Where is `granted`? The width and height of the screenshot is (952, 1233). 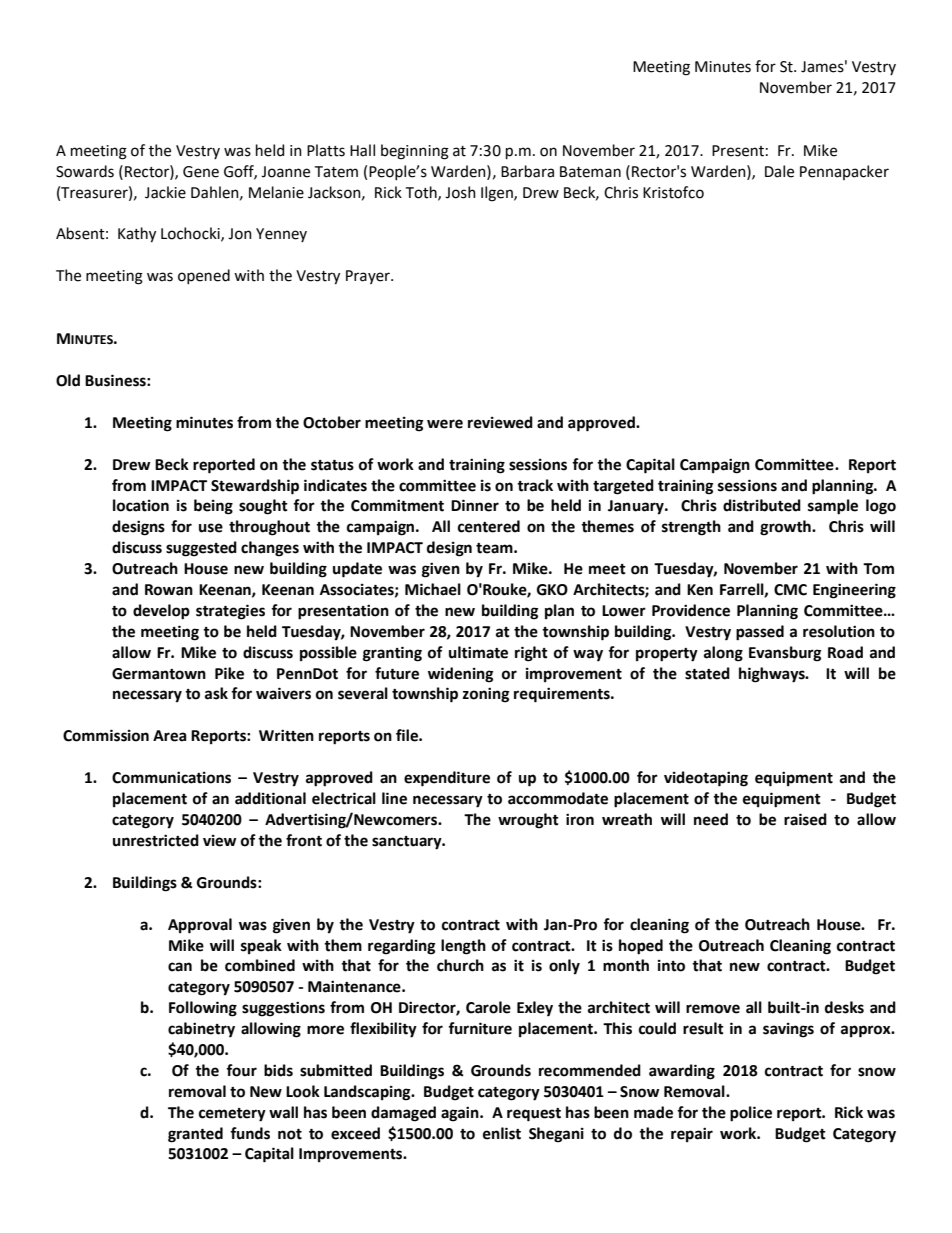
granted is located at coordinates (195, 1135).
